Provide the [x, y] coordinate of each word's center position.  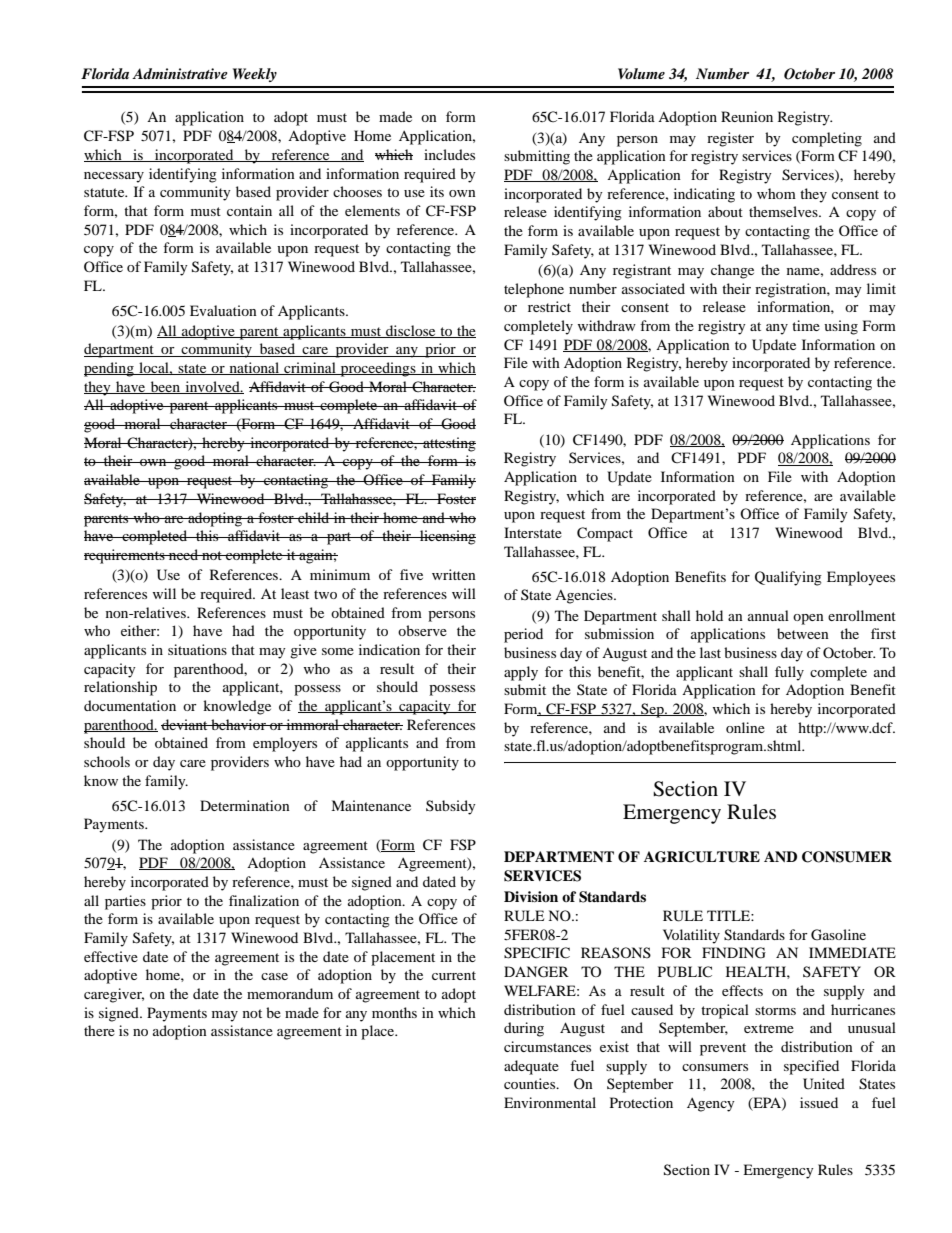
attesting [448, 444]
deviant [185, 724]
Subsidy [451, 807]
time [806, 325]
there [99, 1030]
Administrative [180, 73]
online [745, 727]
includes [449, 154]
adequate [531, 1067]
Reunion [747, 116]
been [165, 387]
